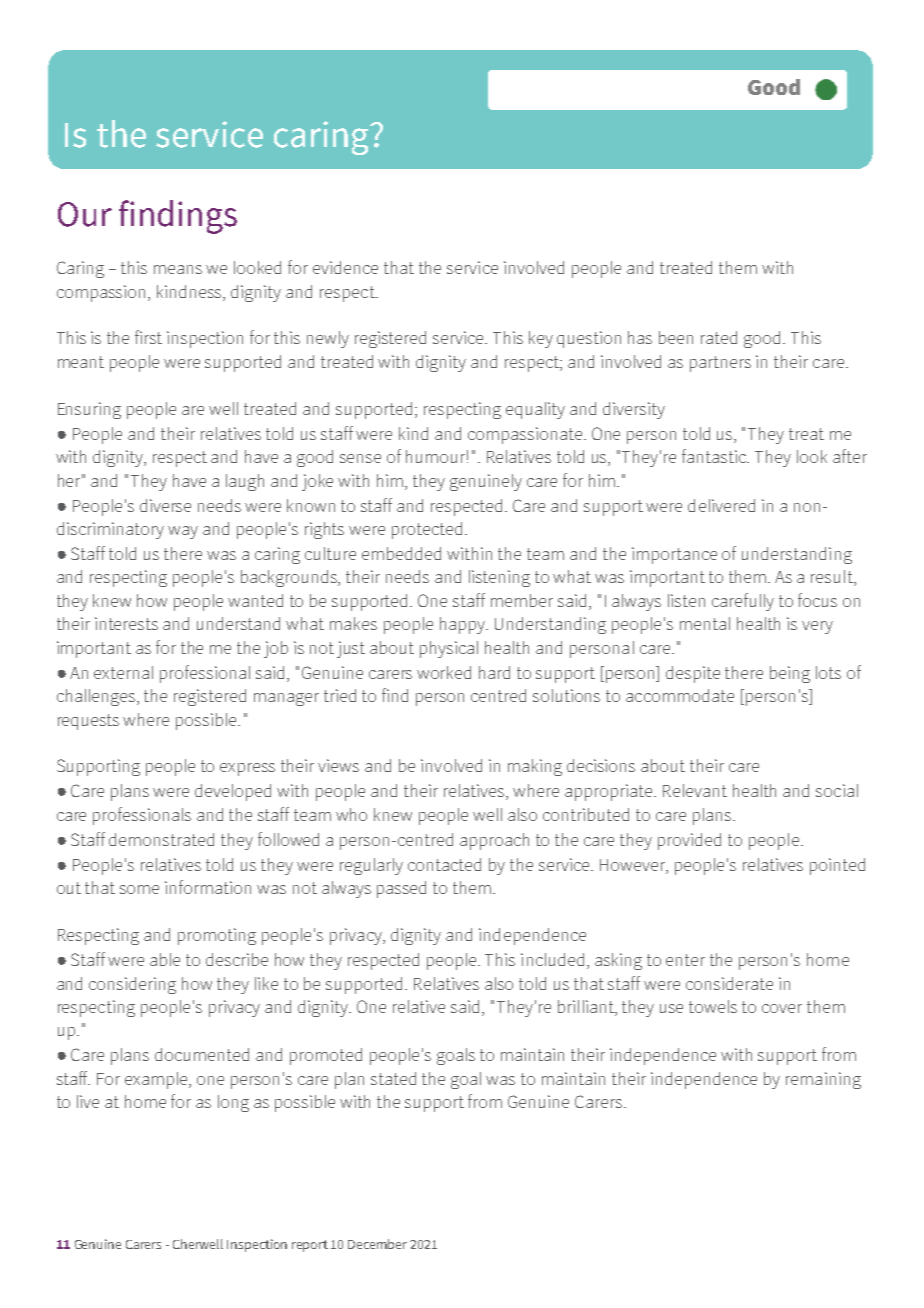 The width and height of the screenshot is (924, 1308). What do you see at coordinates (676, 337) in the screenshot?
I see `been` at bounding box center [676, 337].
